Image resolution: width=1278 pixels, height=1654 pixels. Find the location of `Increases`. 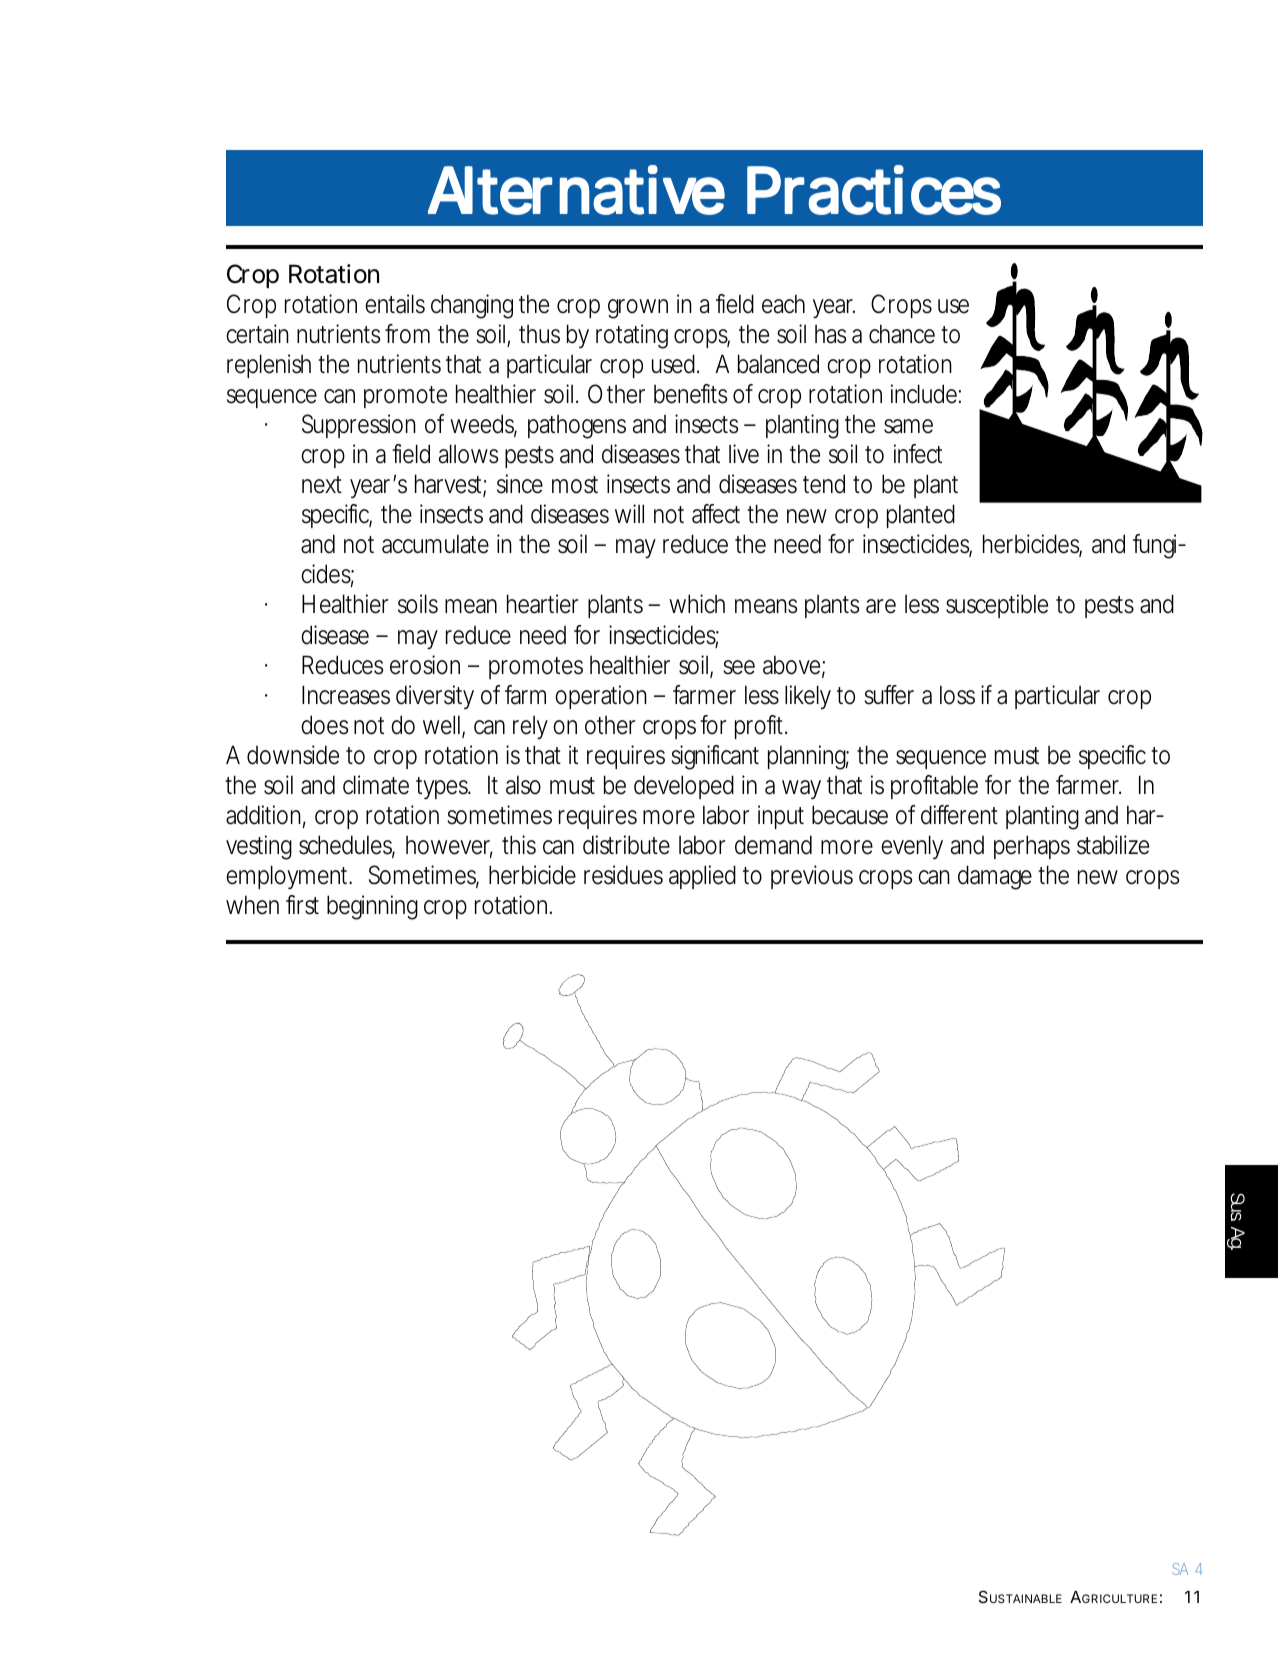

Increases is located at coordinates (346, 695).
